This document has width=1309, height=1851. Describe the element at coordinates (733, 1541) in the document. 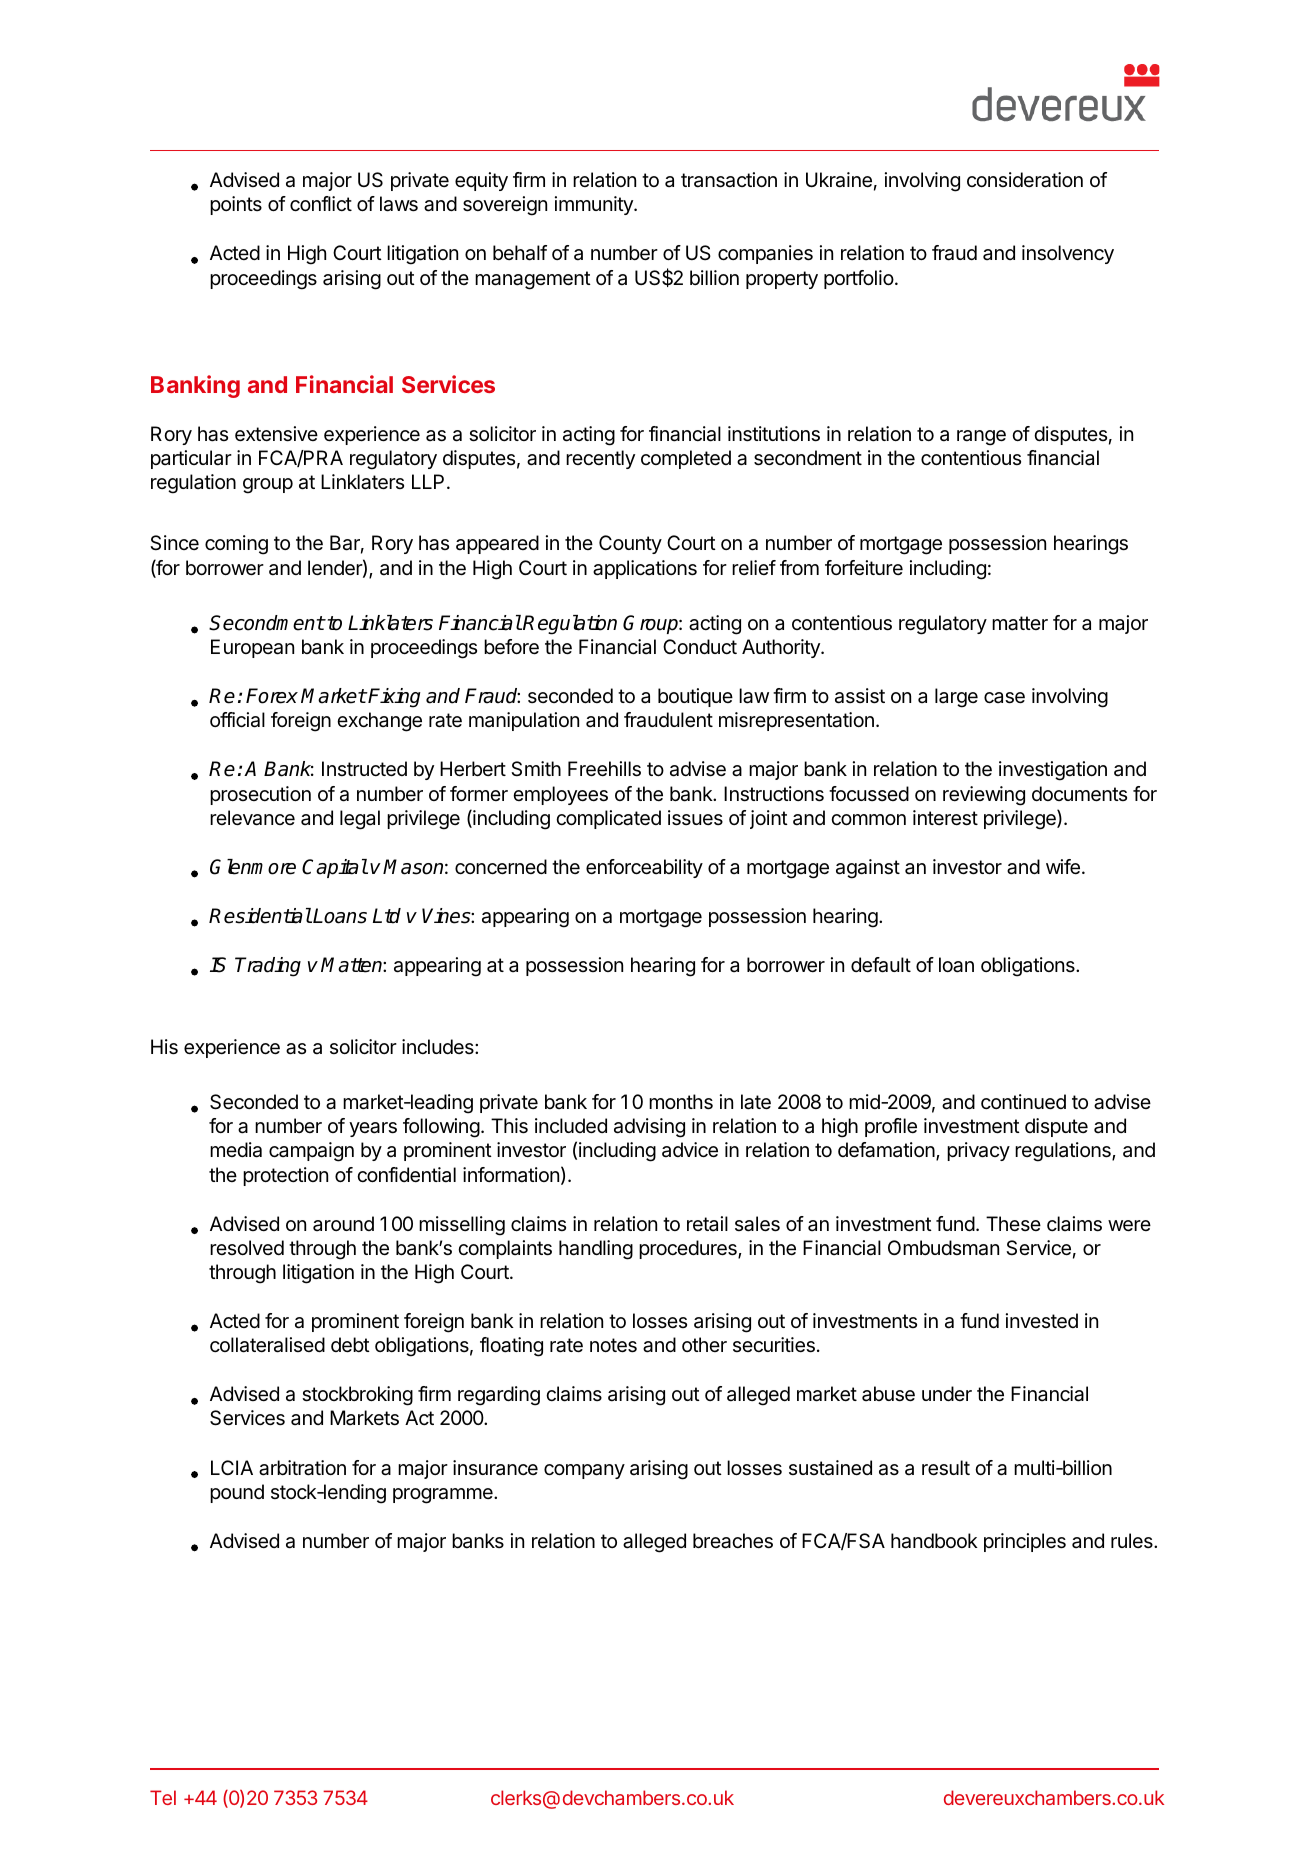

I see `breaches` at that location.
